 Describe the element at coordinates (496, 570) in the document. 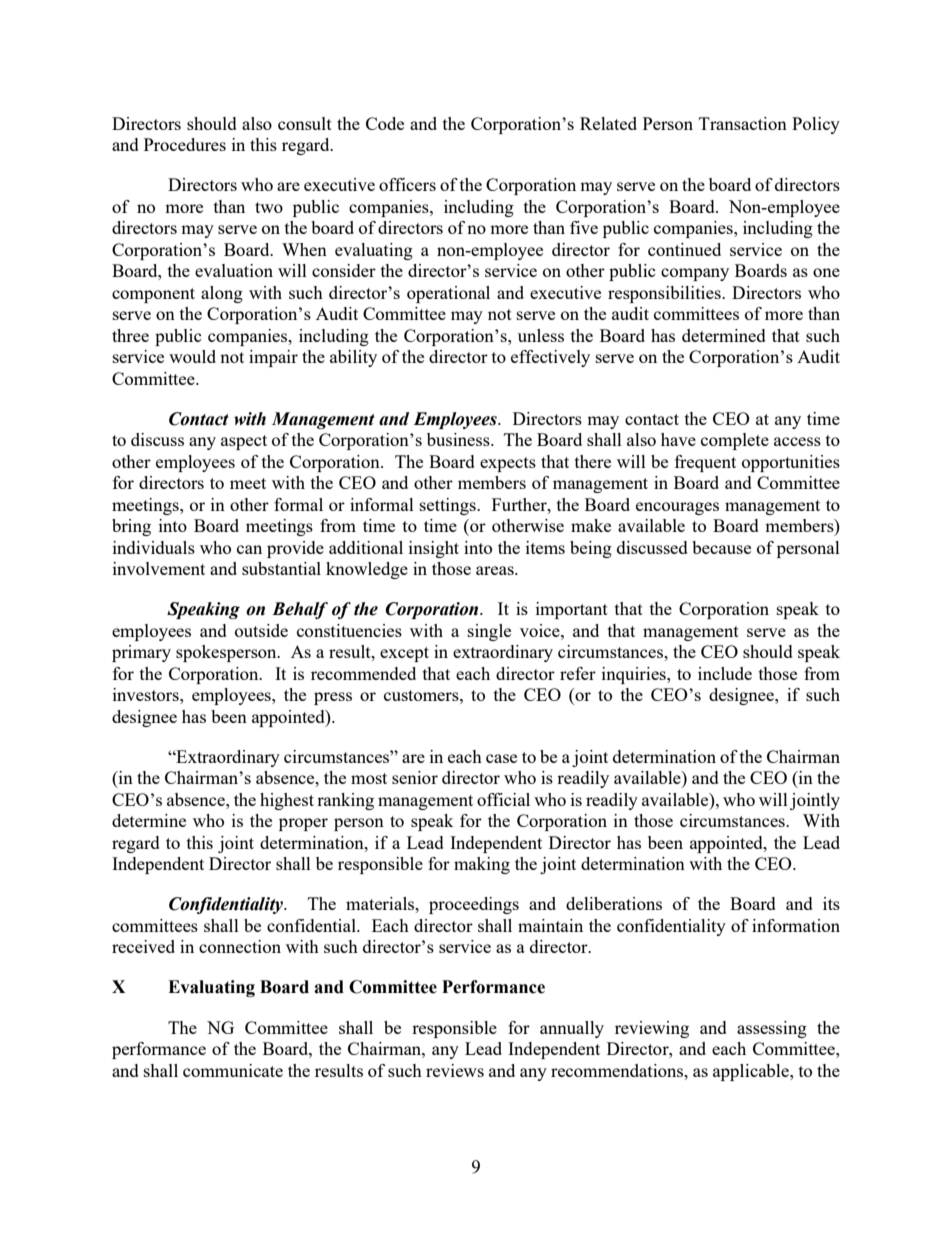

I see `areas` at that location.
